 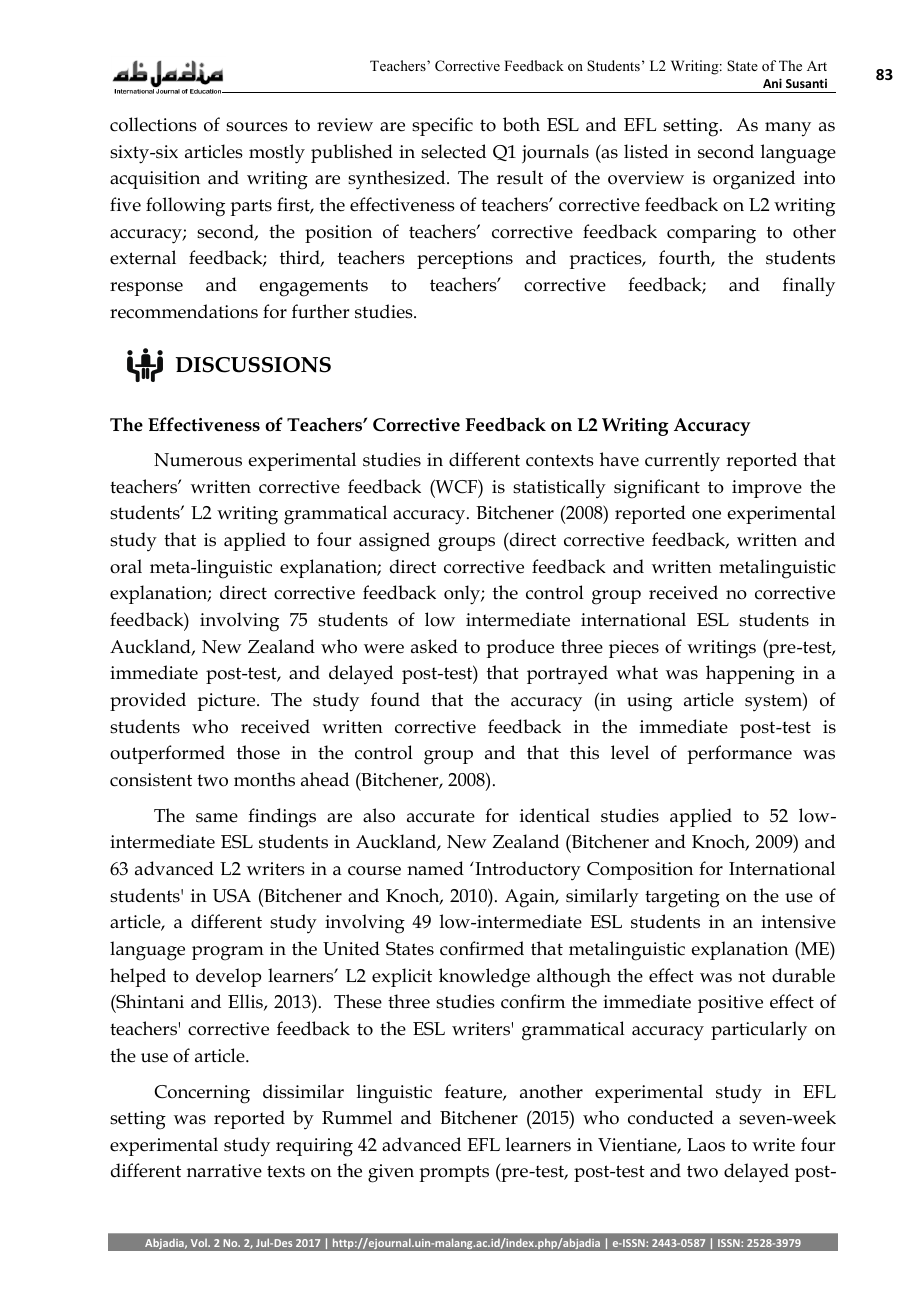 What do you see at coordinates (559, 489) in the image?
I see `statistically` at bounding box center [559, 489].
